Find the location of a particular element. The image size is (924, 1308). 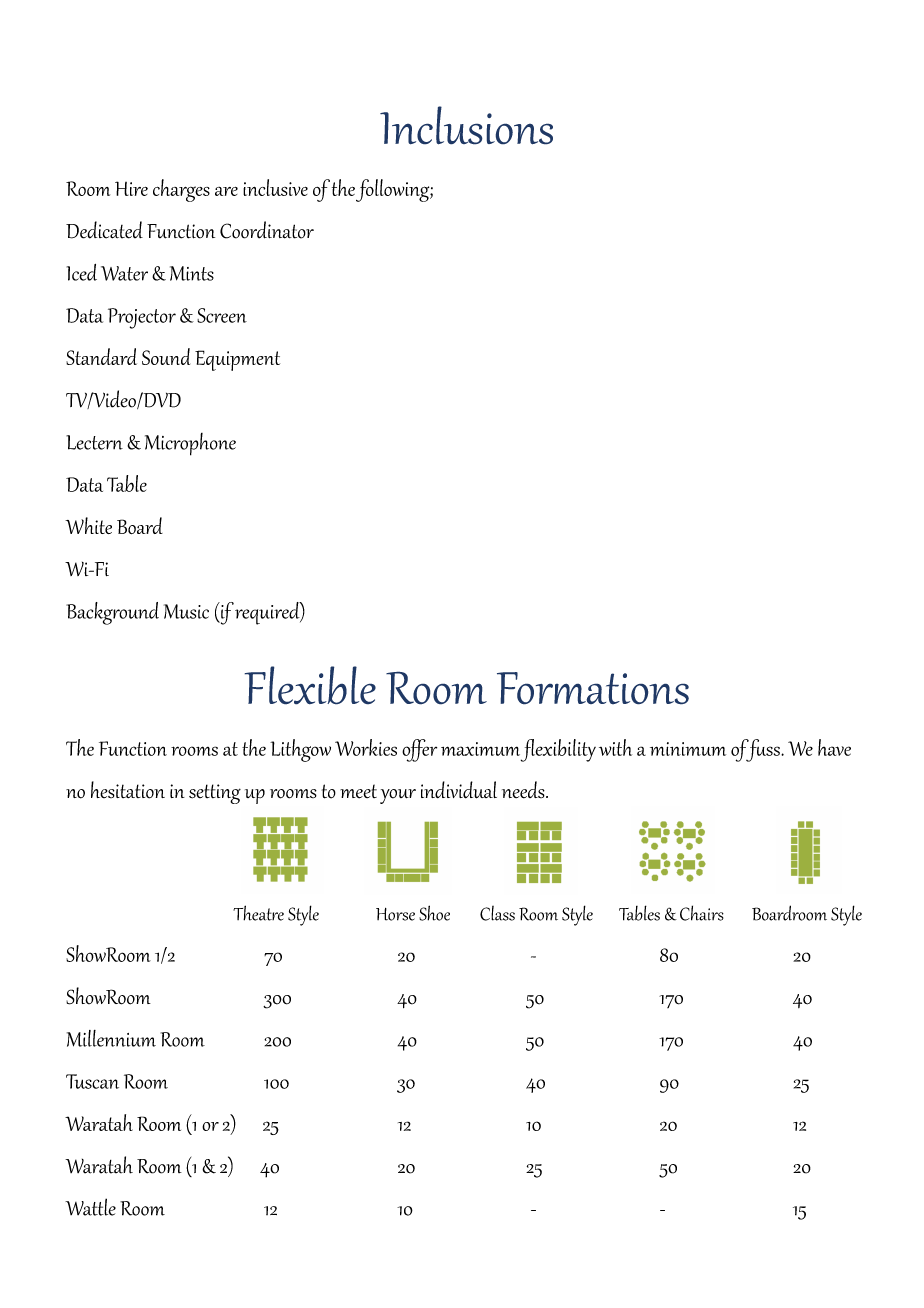

charges is located at coordinates (181, 190).
